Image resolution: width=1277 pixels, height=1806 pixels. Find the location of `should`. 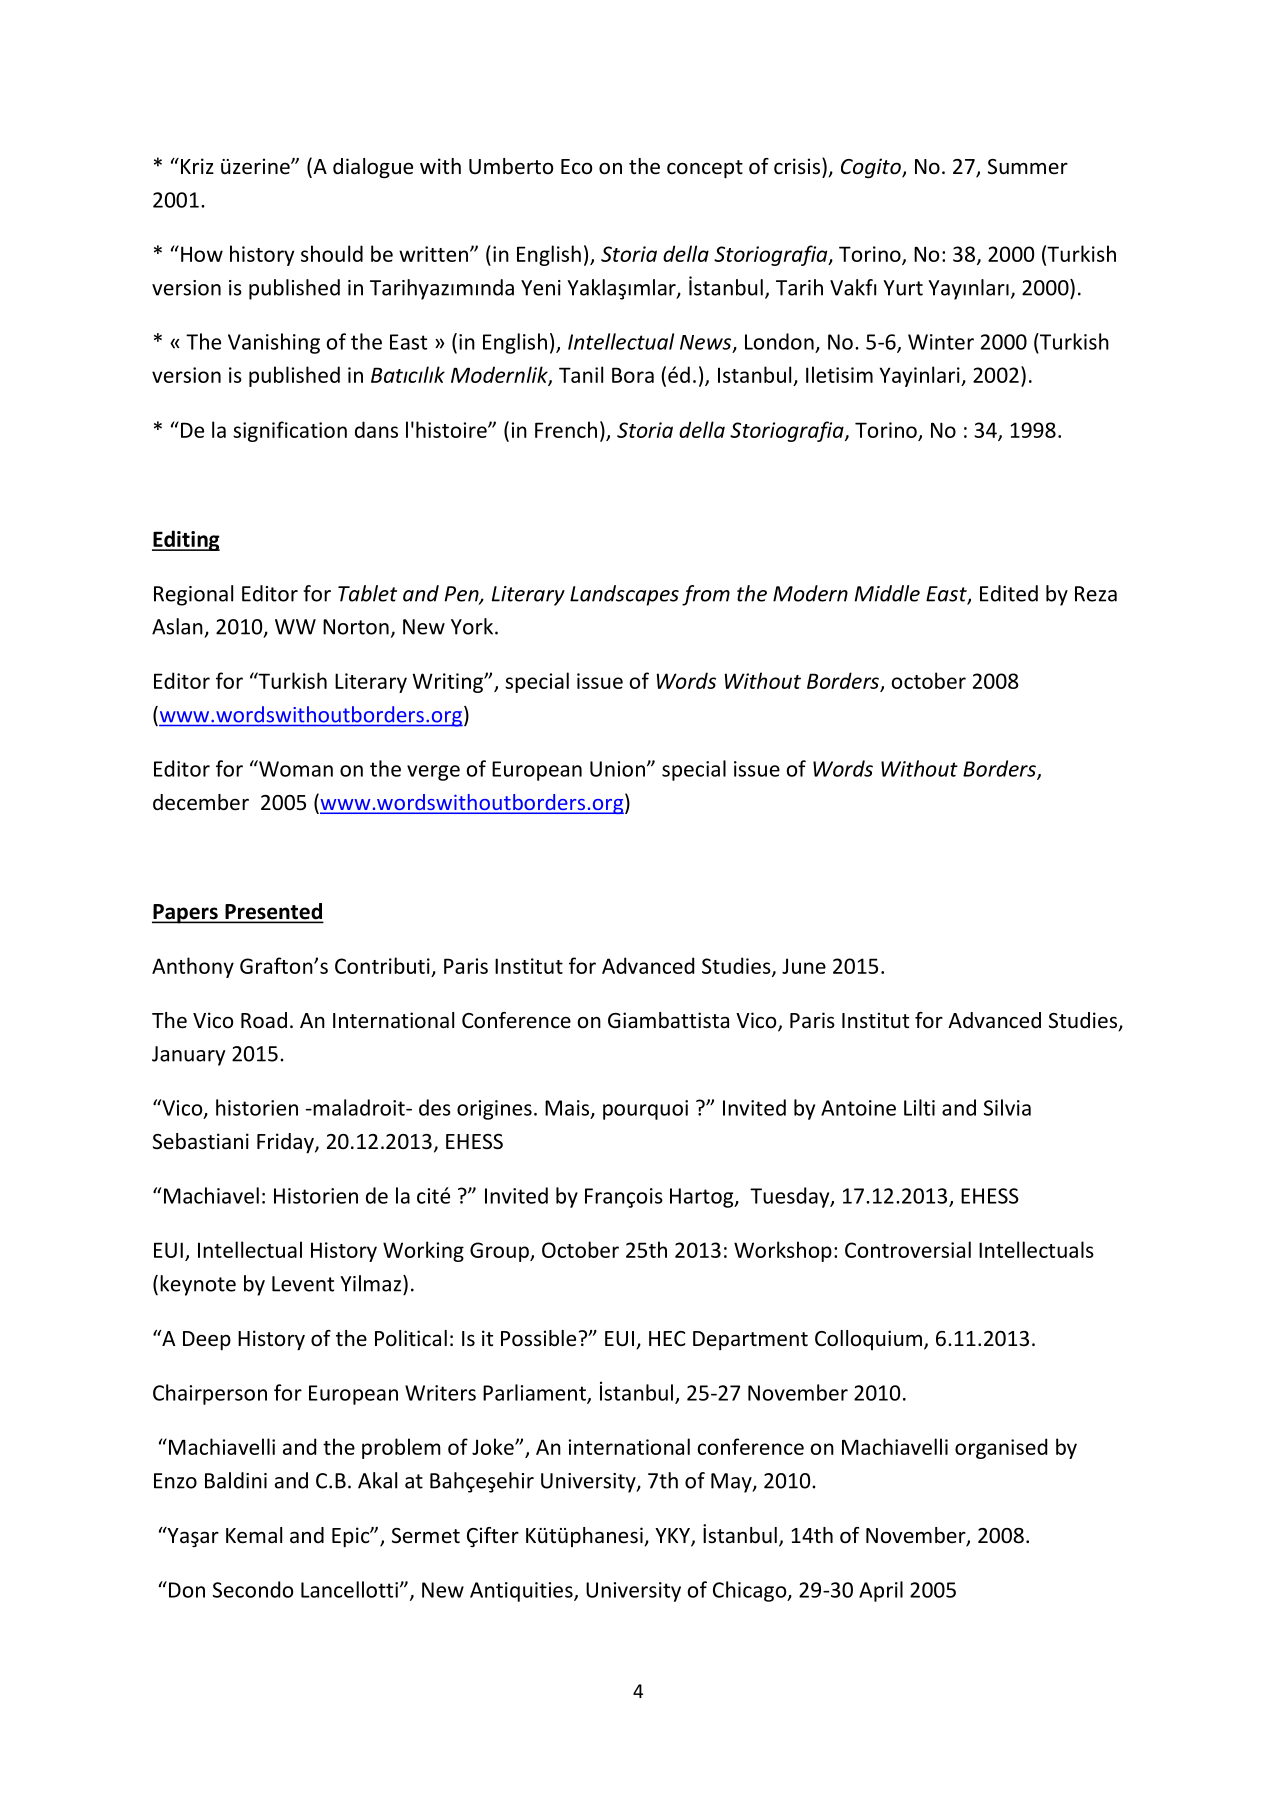

should is located at coordinates (332, 253).
